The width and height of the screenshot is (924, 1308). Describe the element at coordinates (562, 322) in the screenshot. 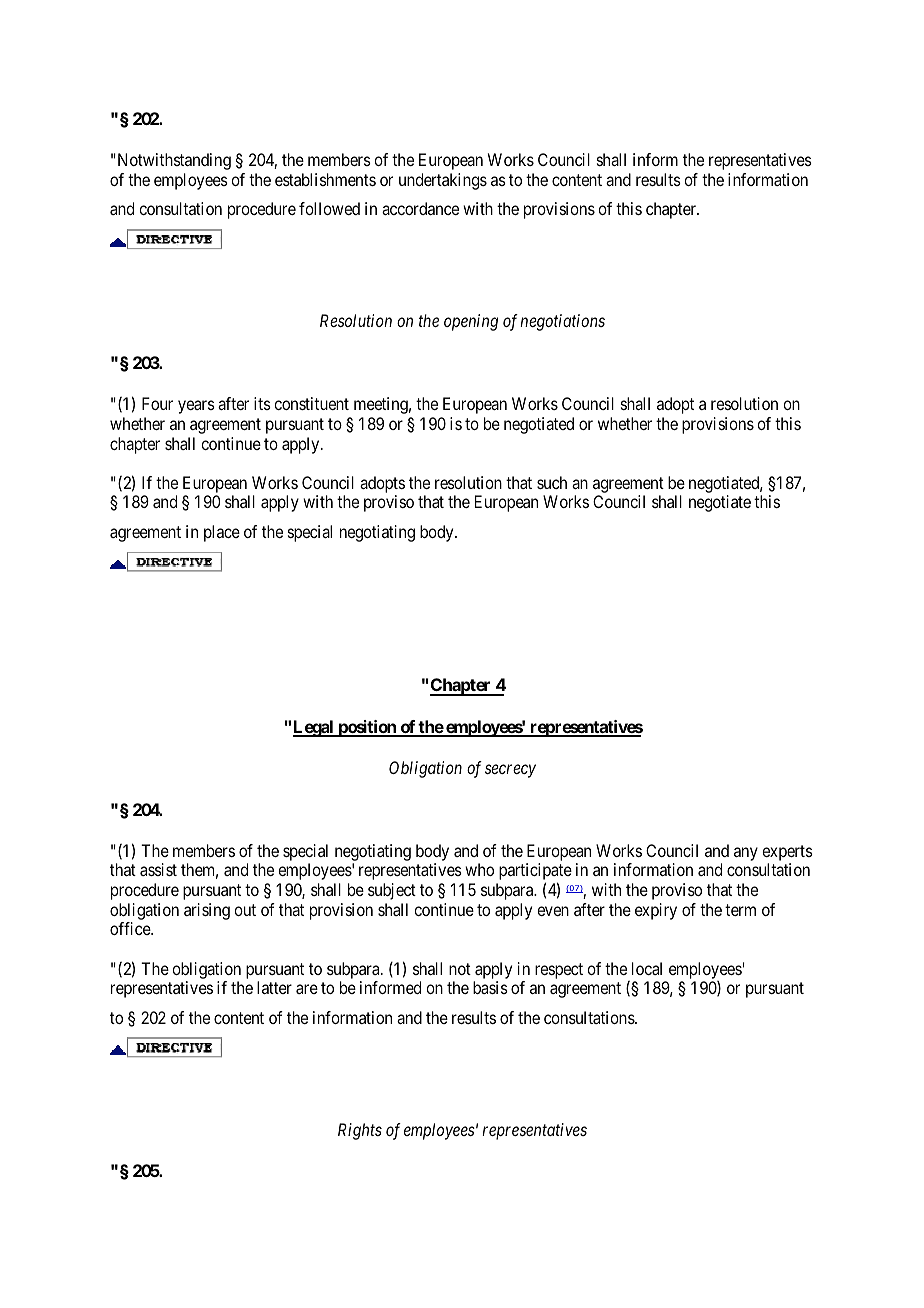

I see `negotiations` at that location.
